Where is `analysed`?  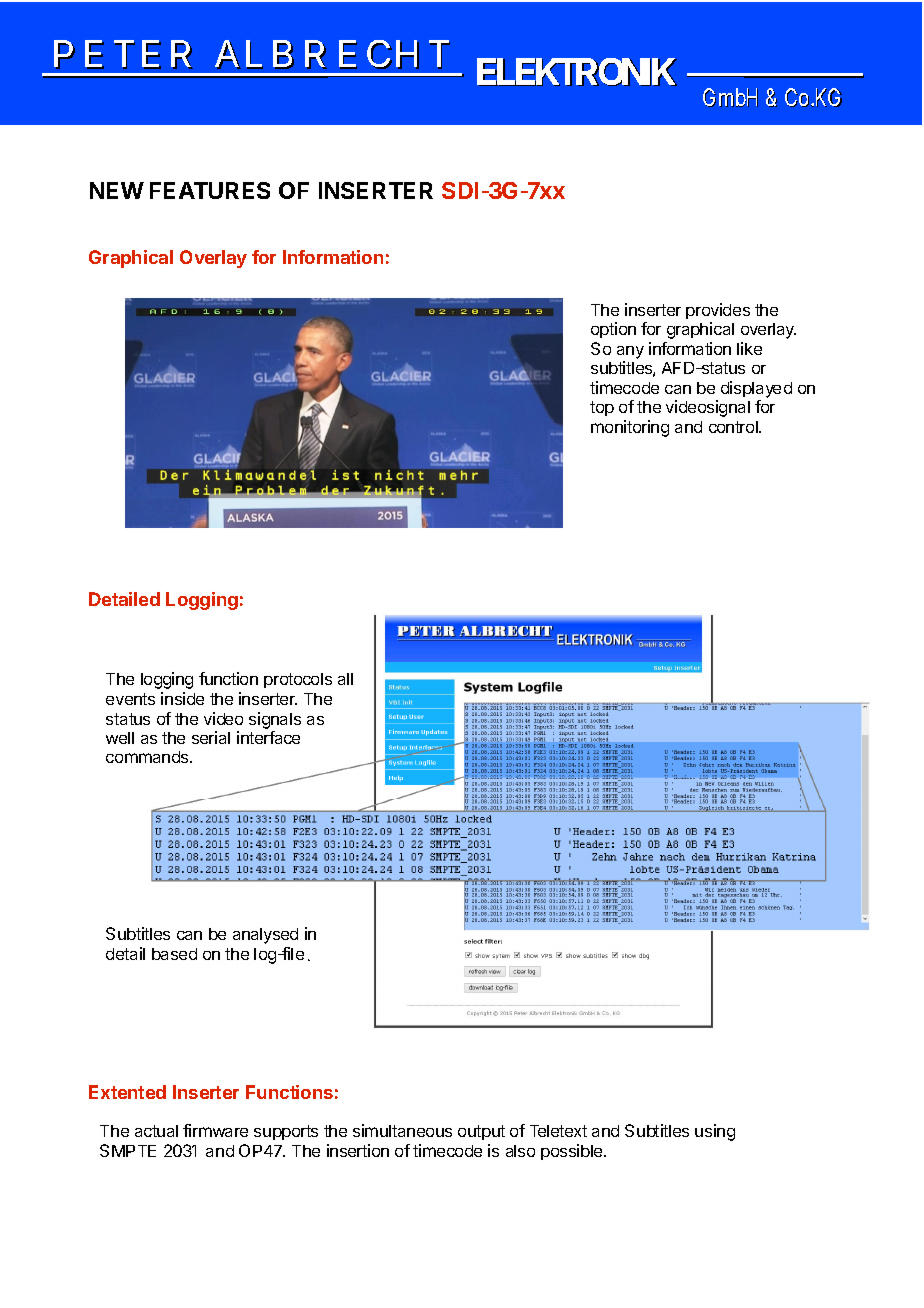
analysed is located at coordinates (265, 936).
